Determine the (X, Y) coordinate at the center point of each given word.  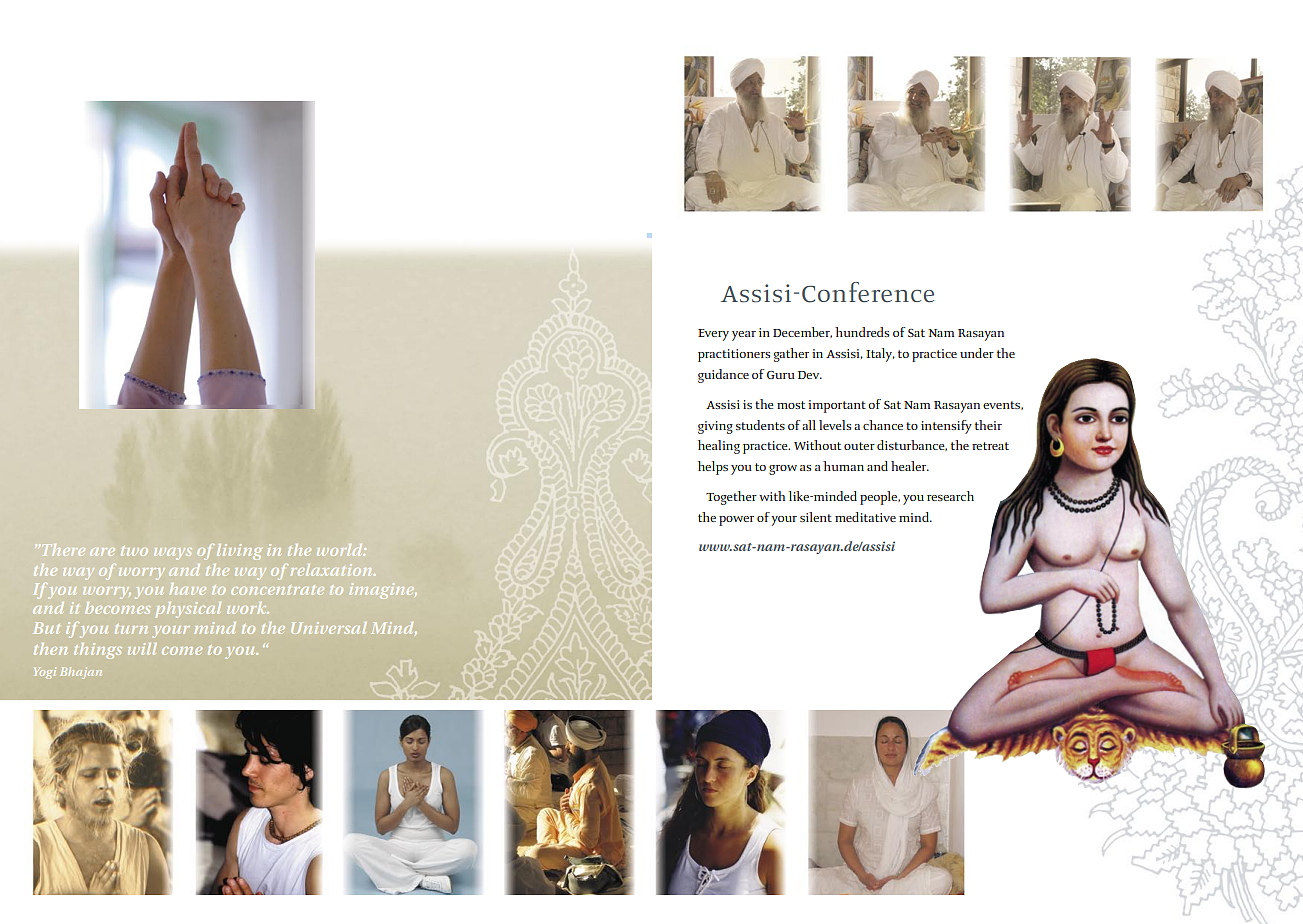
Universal (329, 628)
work (248, 608)
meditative (865, 517)
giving (715, 427)
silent (816, 517)
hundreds (862, 332)
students (760, 425)
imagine (383, 591)
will (142, 649)
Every (713, 335)
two (134, 551)
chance (883, 425)
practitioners (734, 355)
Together (731, 498)
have (188, 589)
